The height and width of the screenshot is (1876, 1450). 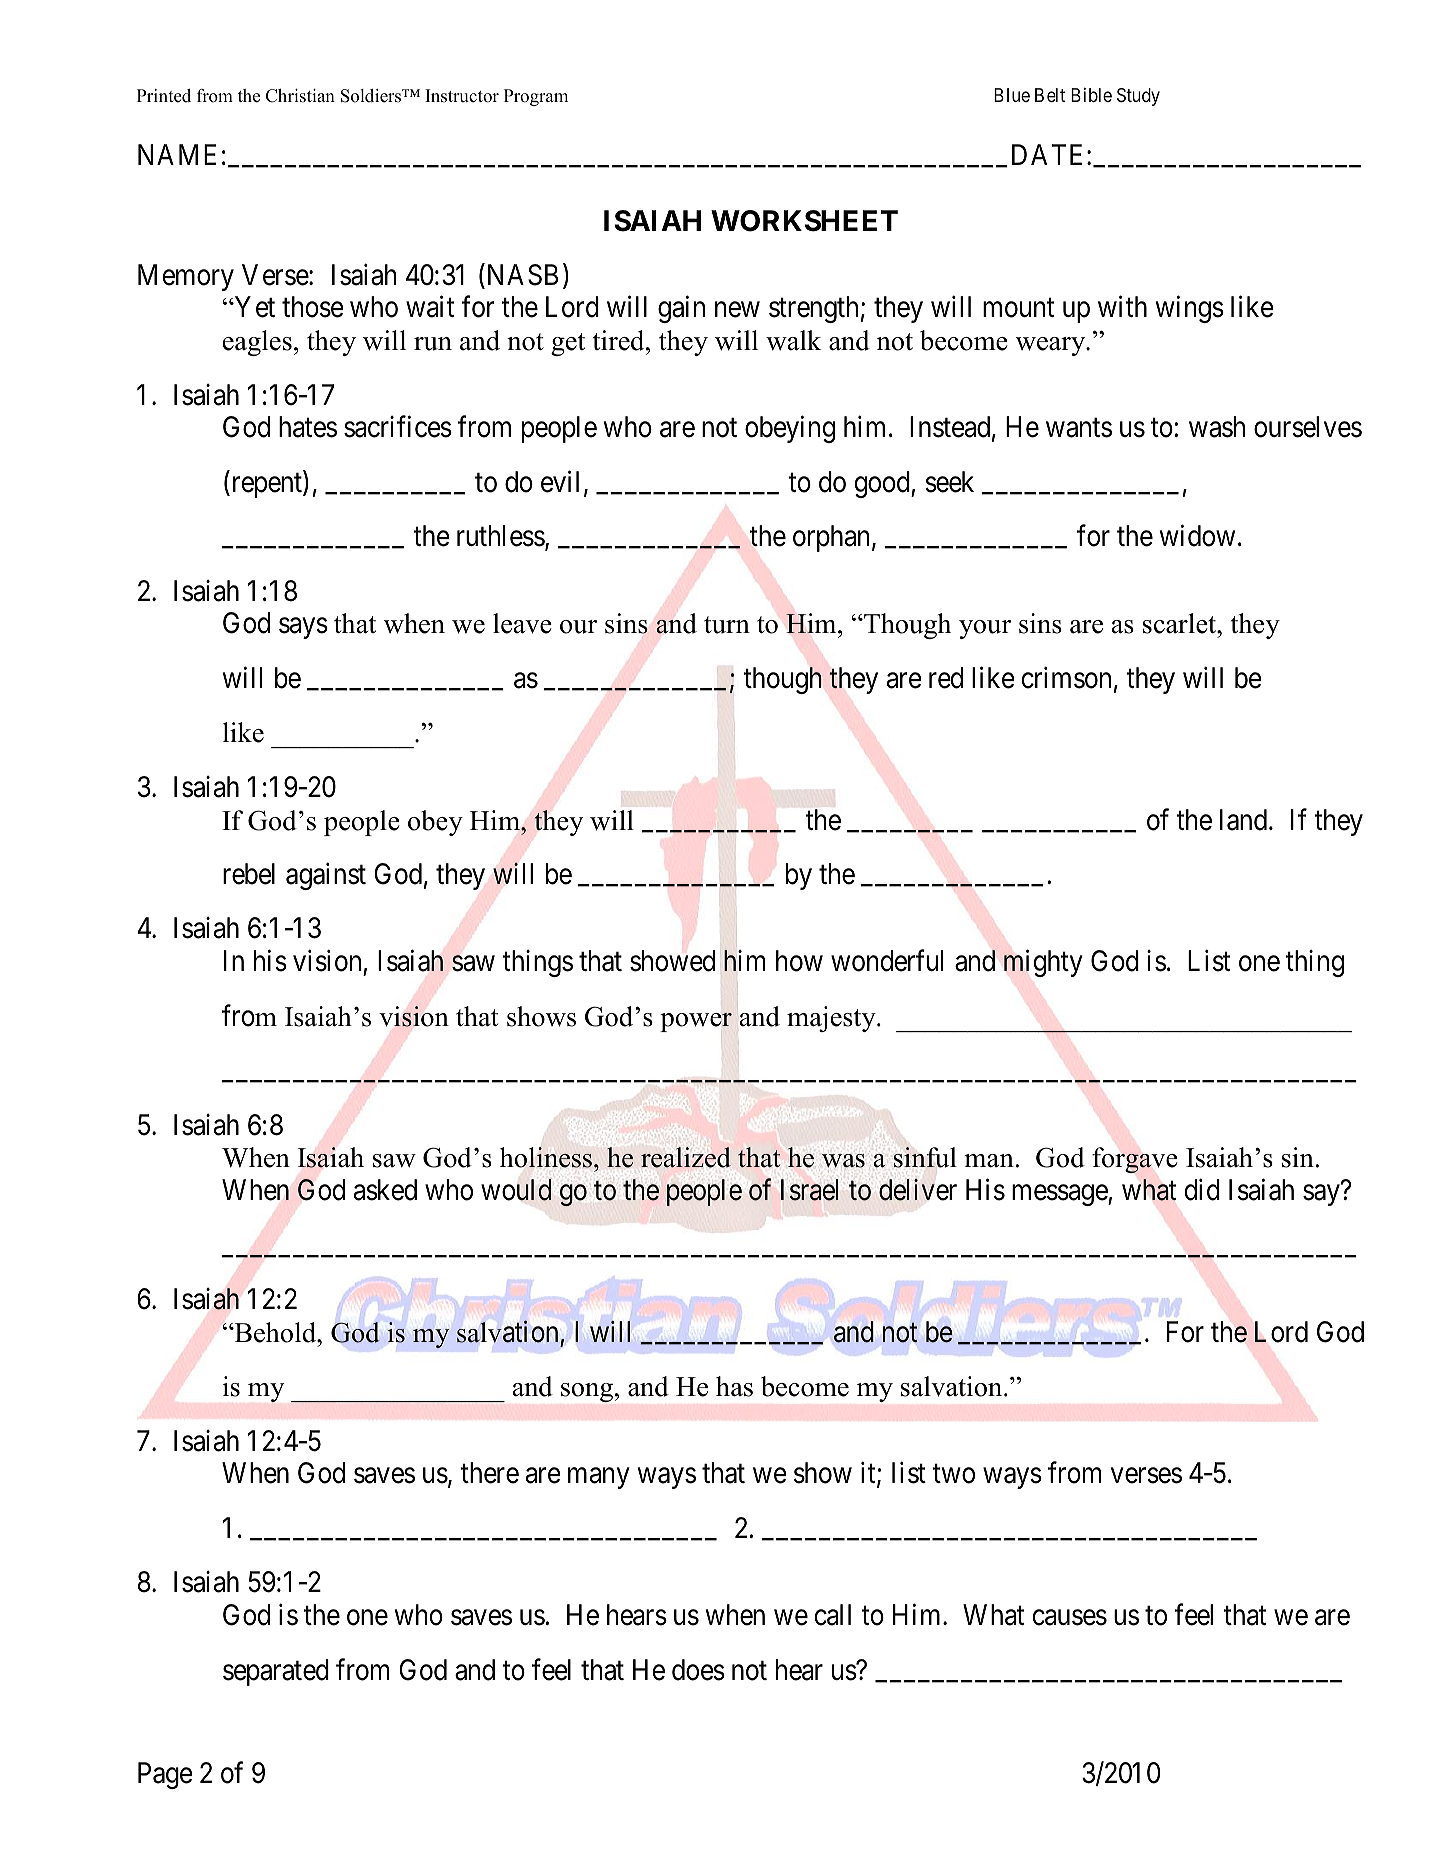 What do you see at coordinates (1138, 97) in the screenshot?
I see `Study` at bounding box center [1138, 97].
